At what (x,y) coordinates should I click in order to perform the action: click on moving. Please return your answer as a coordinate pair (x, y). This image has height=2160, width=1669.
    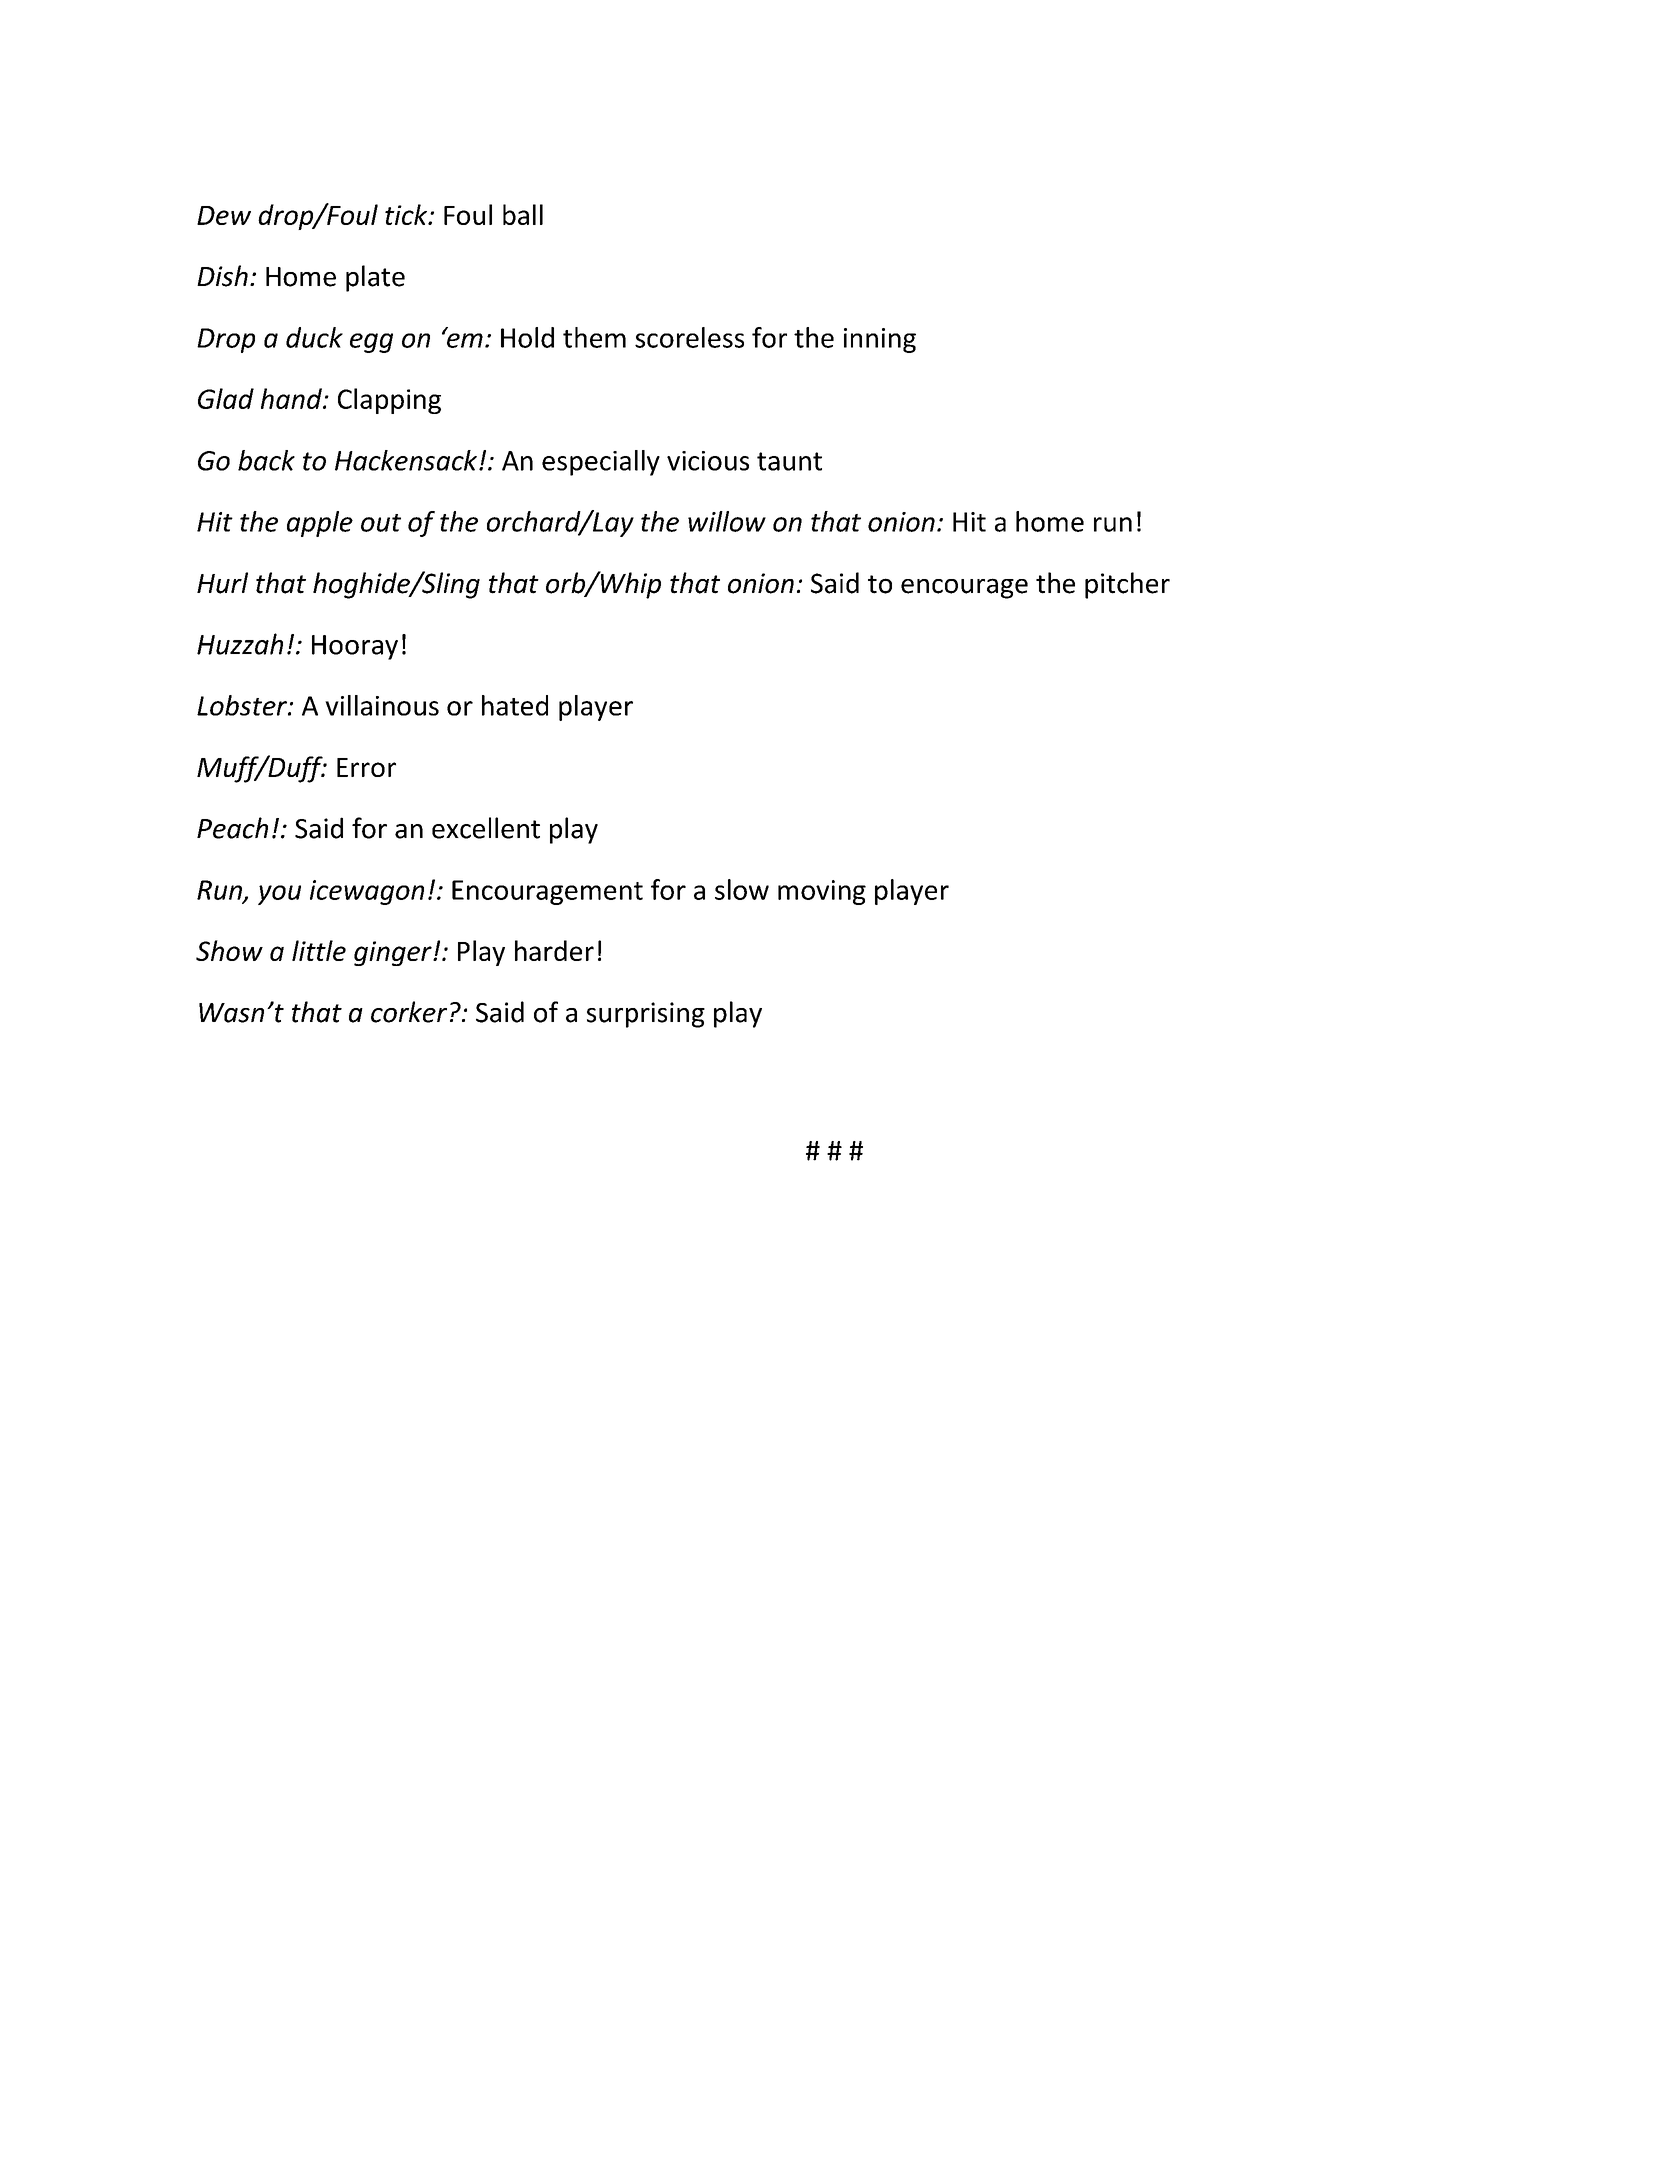
    Looking at the image, I should click on (822, 892).
